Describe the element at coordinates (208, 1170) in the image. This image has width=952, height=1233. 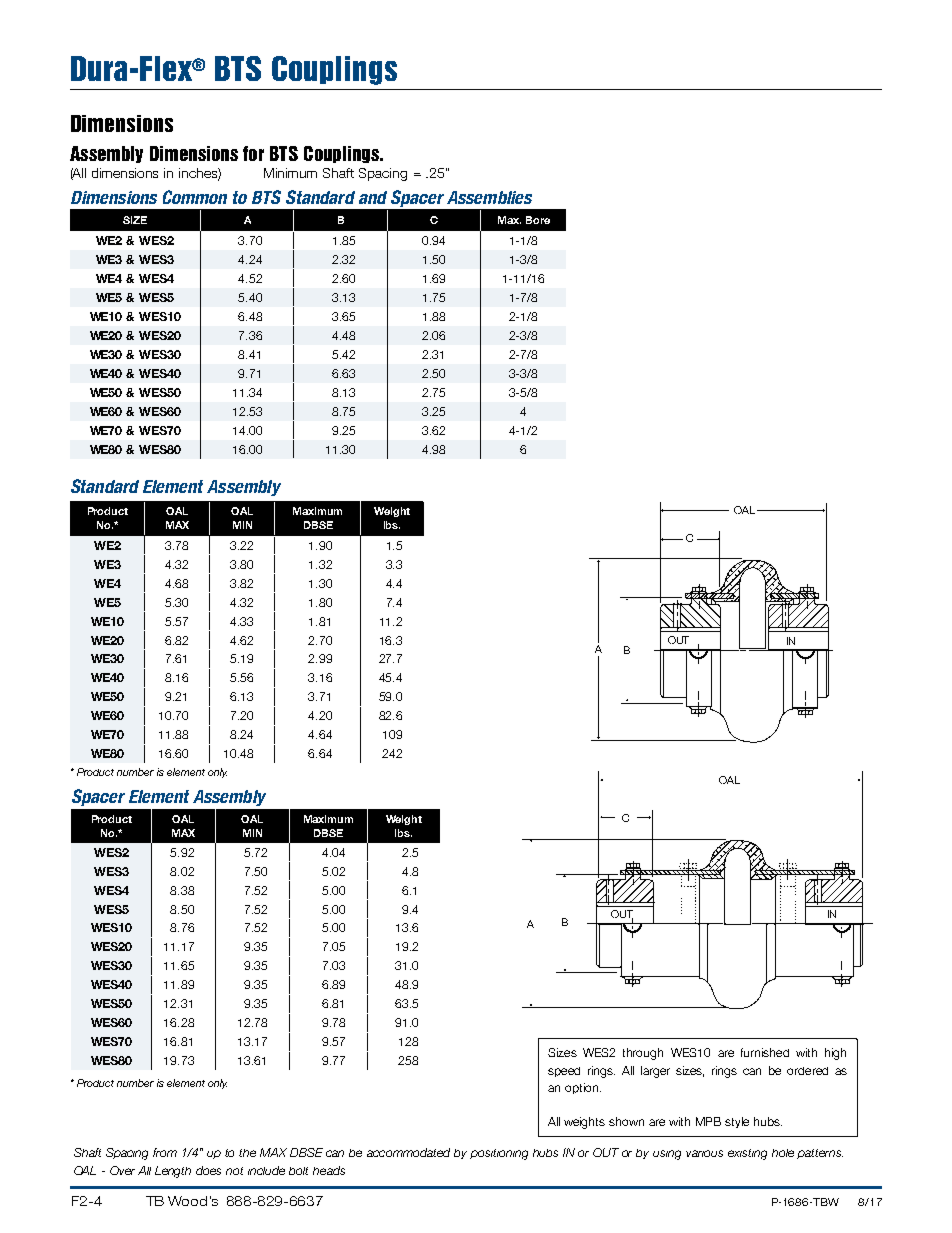
I see `does` at that location.
